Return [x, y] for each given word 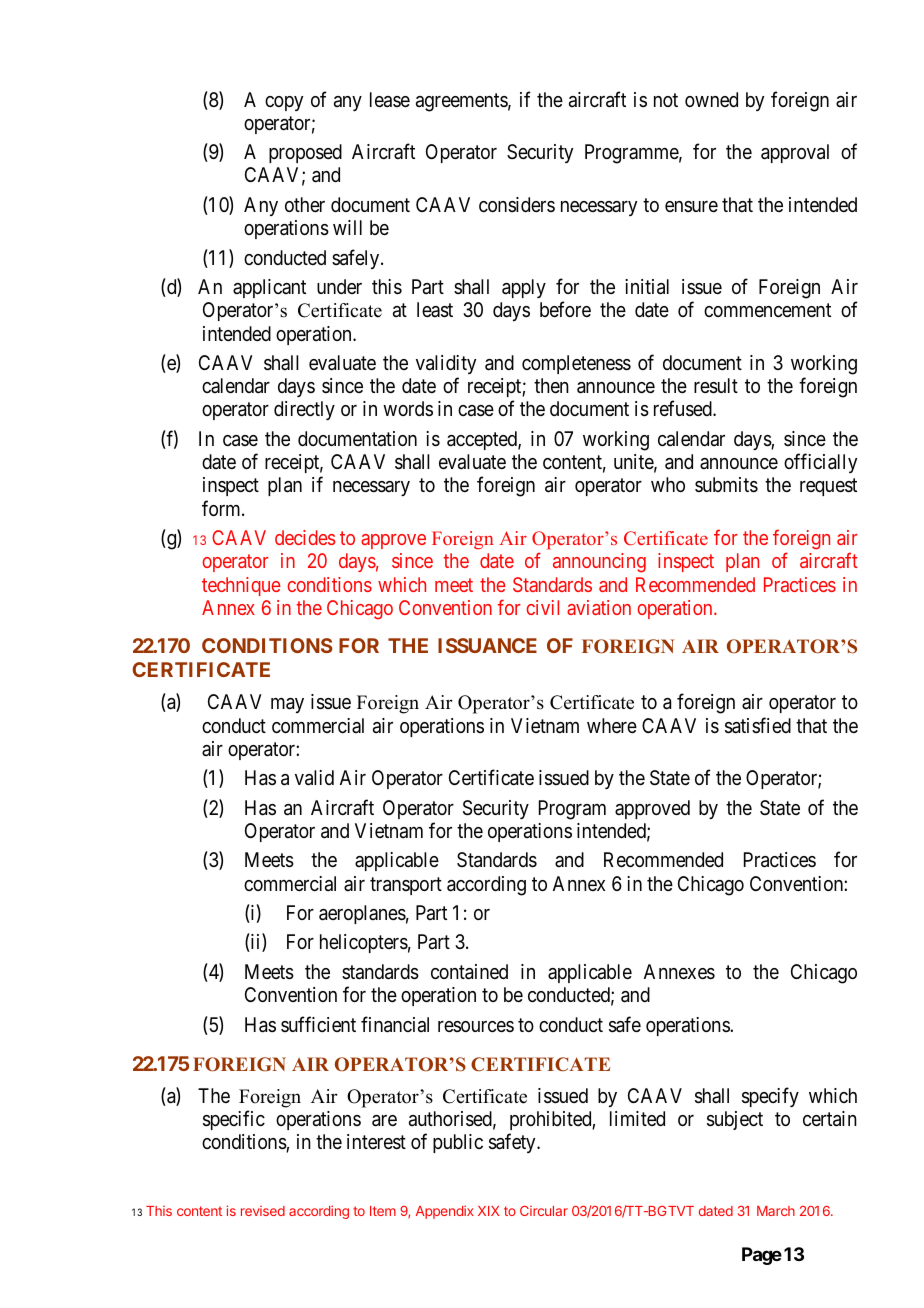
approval [795, 153]
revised [263, 1211]
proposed [305, 153]
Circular [544, 1211]
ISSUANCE [487, 645]
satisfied [758, 725]
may [287, 705]
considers [517, 204]
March [776, 1211]
